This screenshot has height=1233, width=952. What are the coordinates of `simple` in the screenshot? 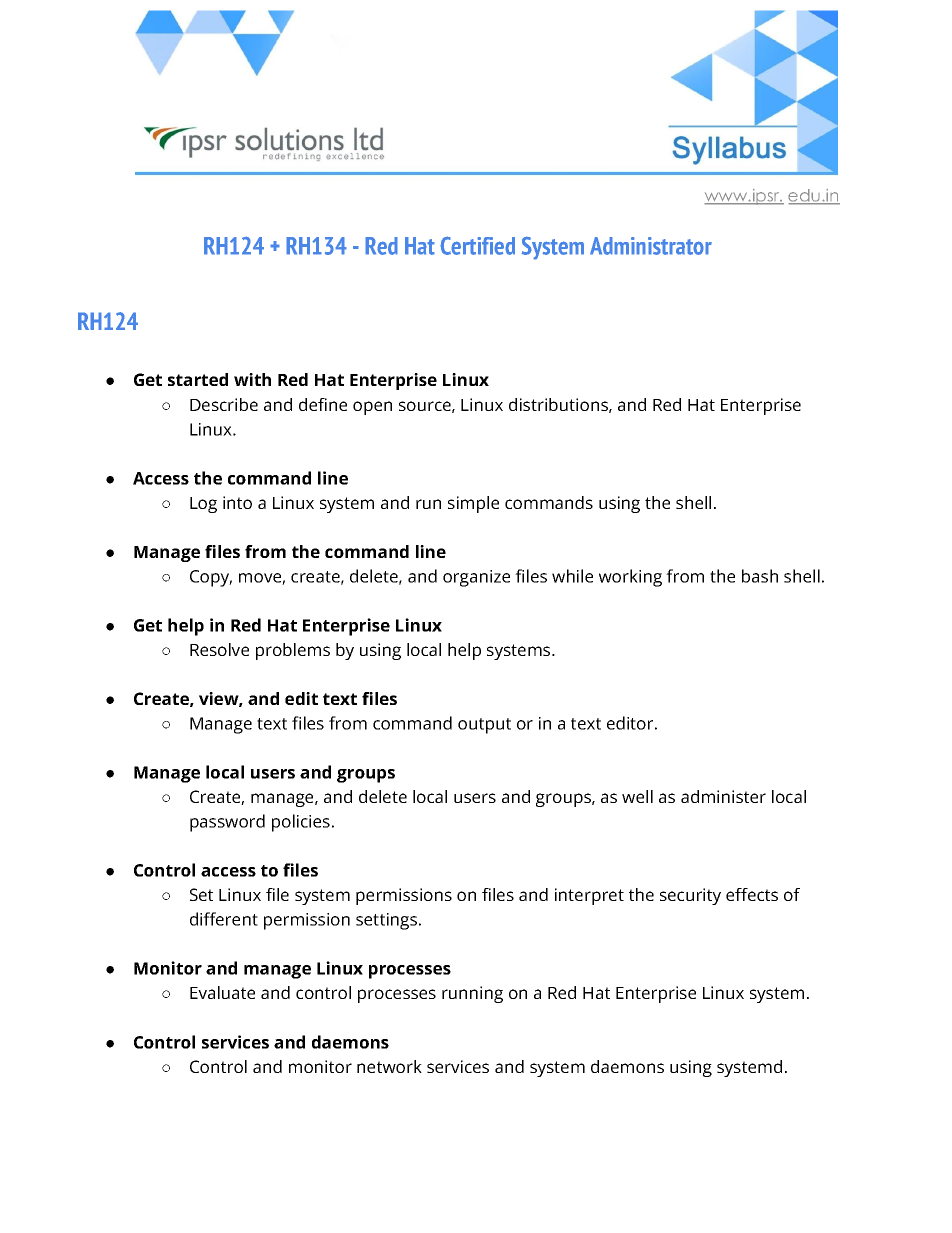 It's located at (473, 504).
